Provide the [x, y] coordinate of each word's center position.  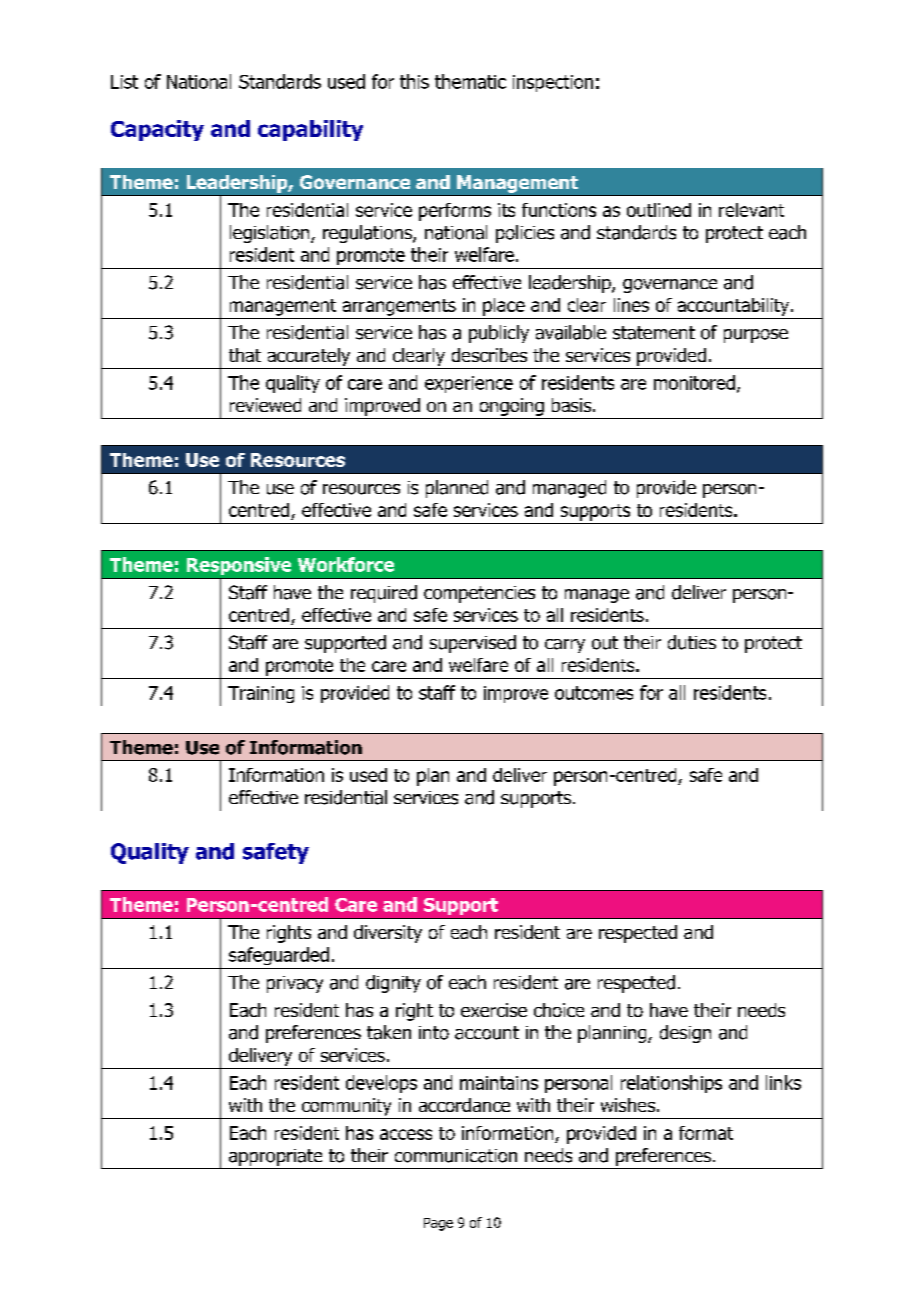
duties [692, 642]
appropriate [275, 1157]
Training [261, 694]
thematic [470, 81]
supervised [473, 644]
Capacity [157, 130]
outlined [659, 210]
